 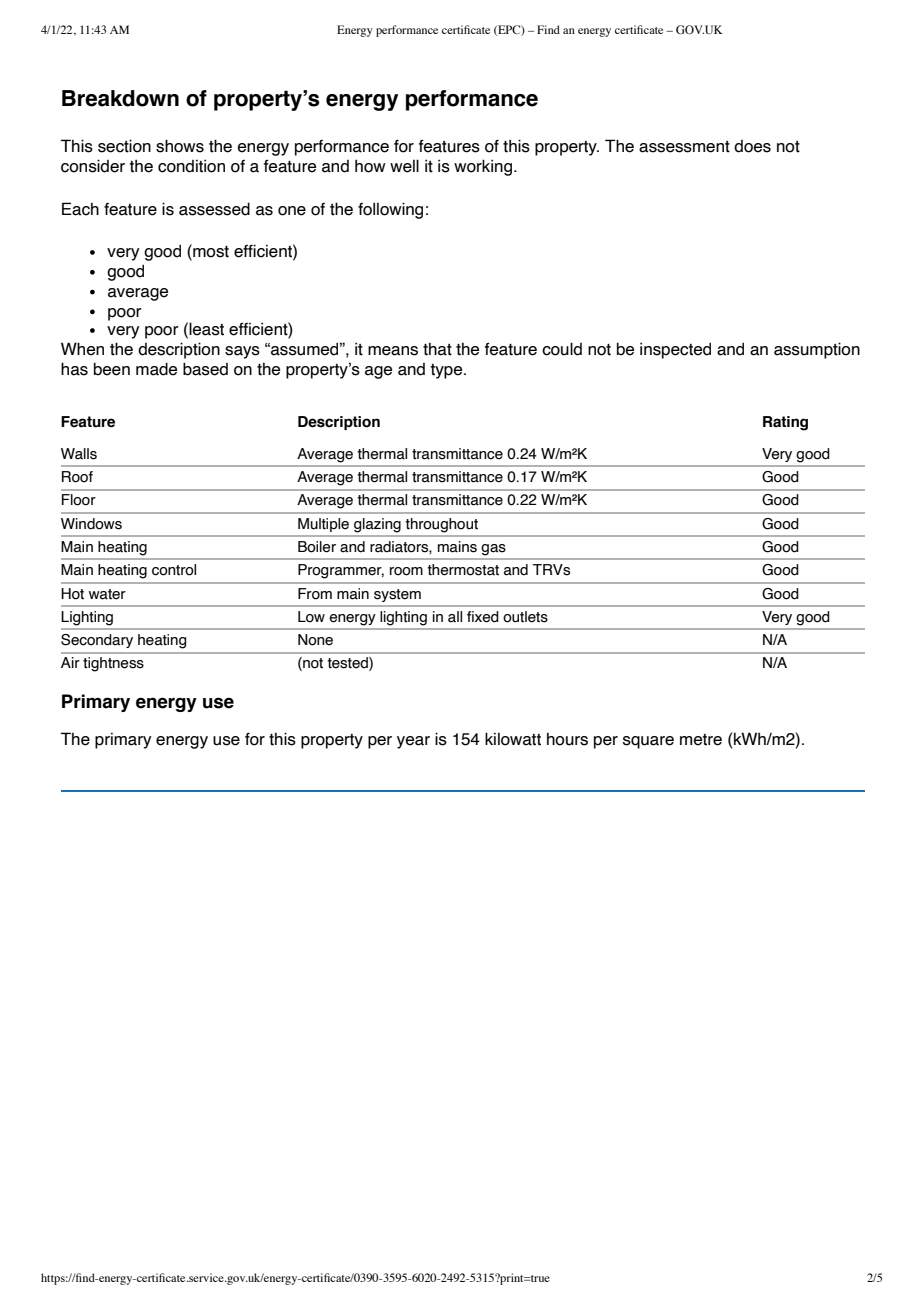 I want to click on Breakdown, so click(x=120, y=98).
